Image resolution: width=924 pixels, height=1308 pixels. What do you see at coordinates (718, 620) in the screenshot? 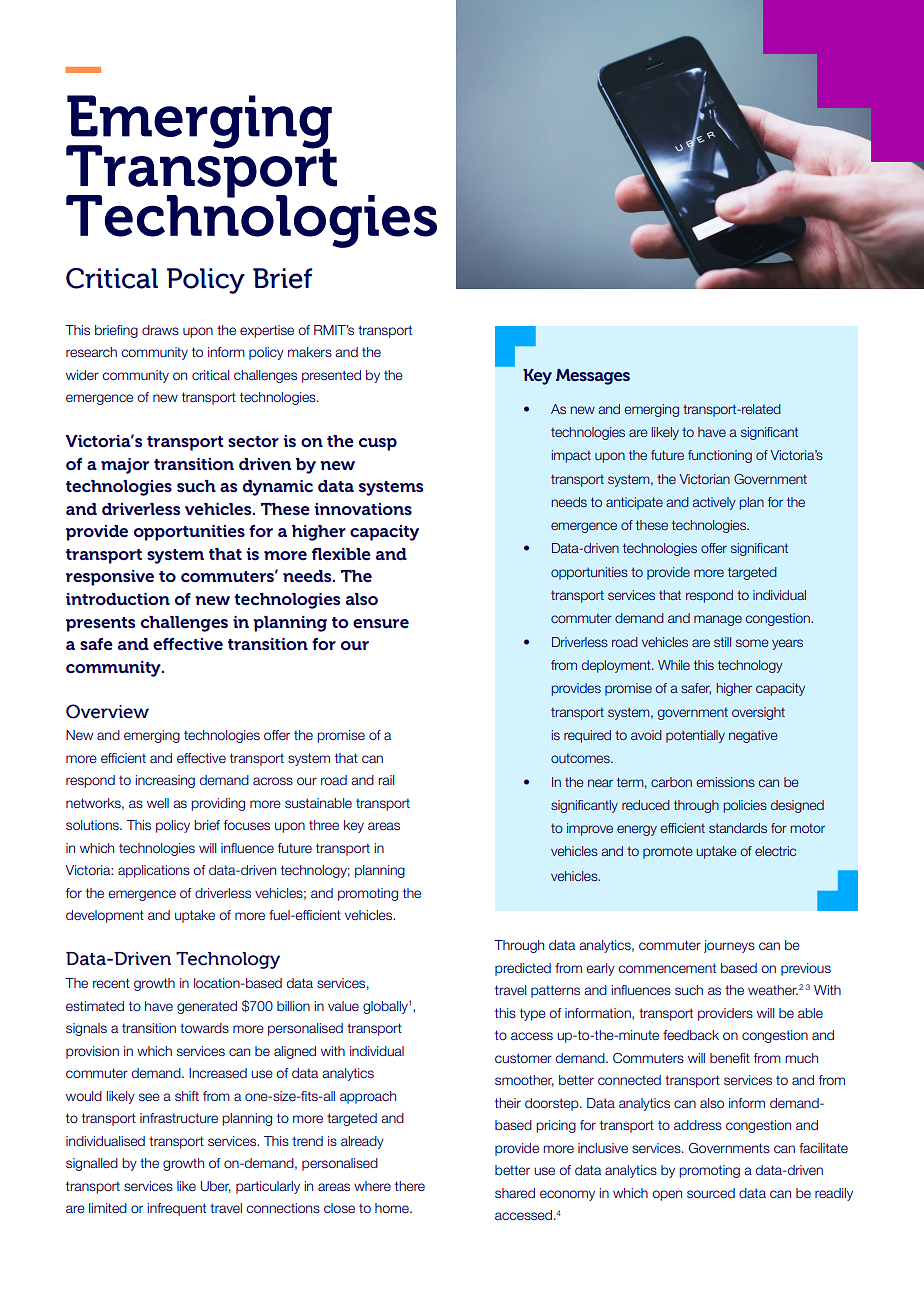
I see `manage` at bounding box center [718, 620].
